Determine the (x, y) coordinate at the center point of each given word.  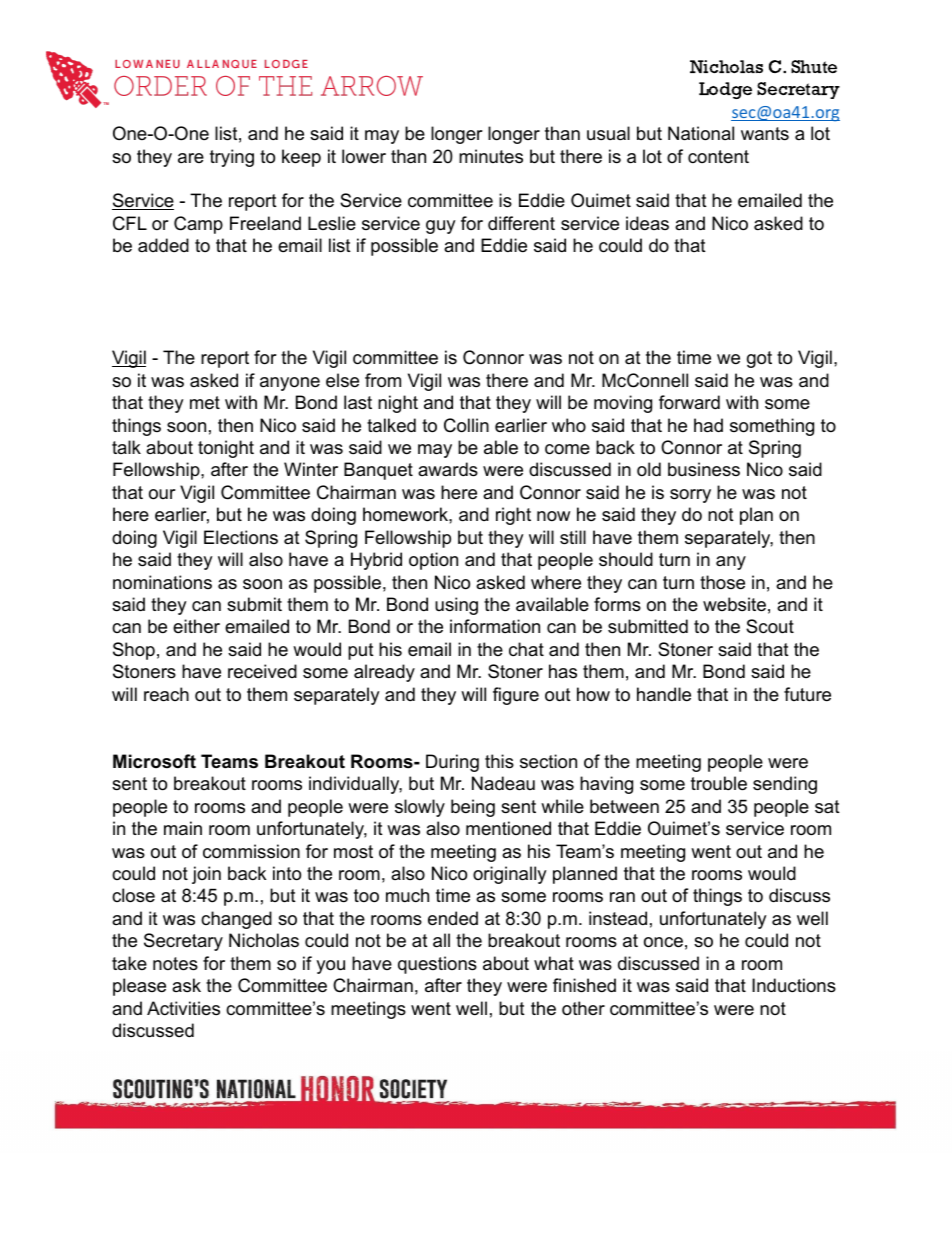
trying (232, 158)
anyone (290, 384)
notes (175, 964)
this (499, 761)
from (383, 380)
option (433, 561)
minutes (491, 156)
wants (765, 133)
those (722, 582)
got (759, 359)
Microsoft (154, 761)
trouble (719, 783)
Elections (241, 537)
